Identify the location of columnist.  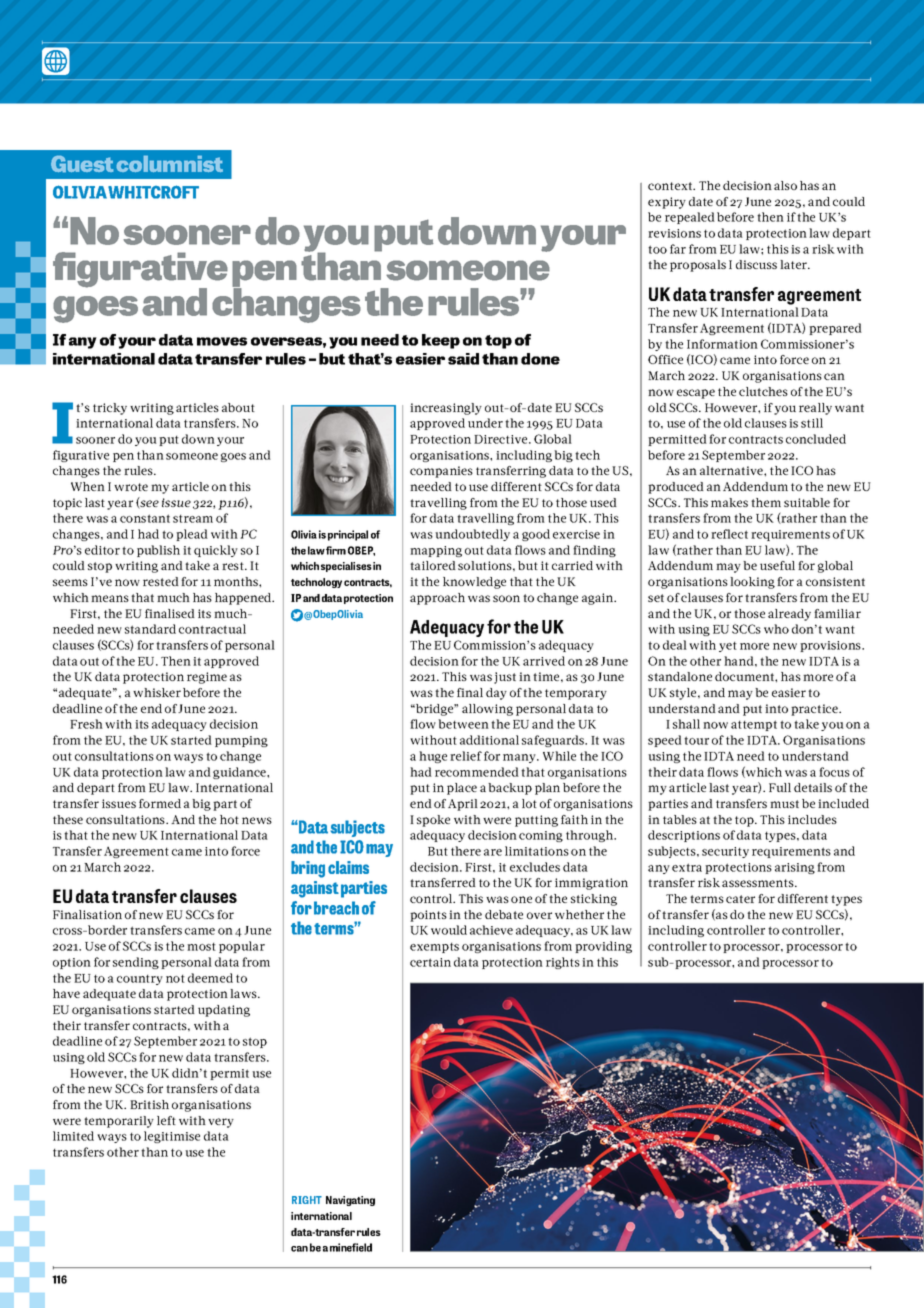
(170, 164).
